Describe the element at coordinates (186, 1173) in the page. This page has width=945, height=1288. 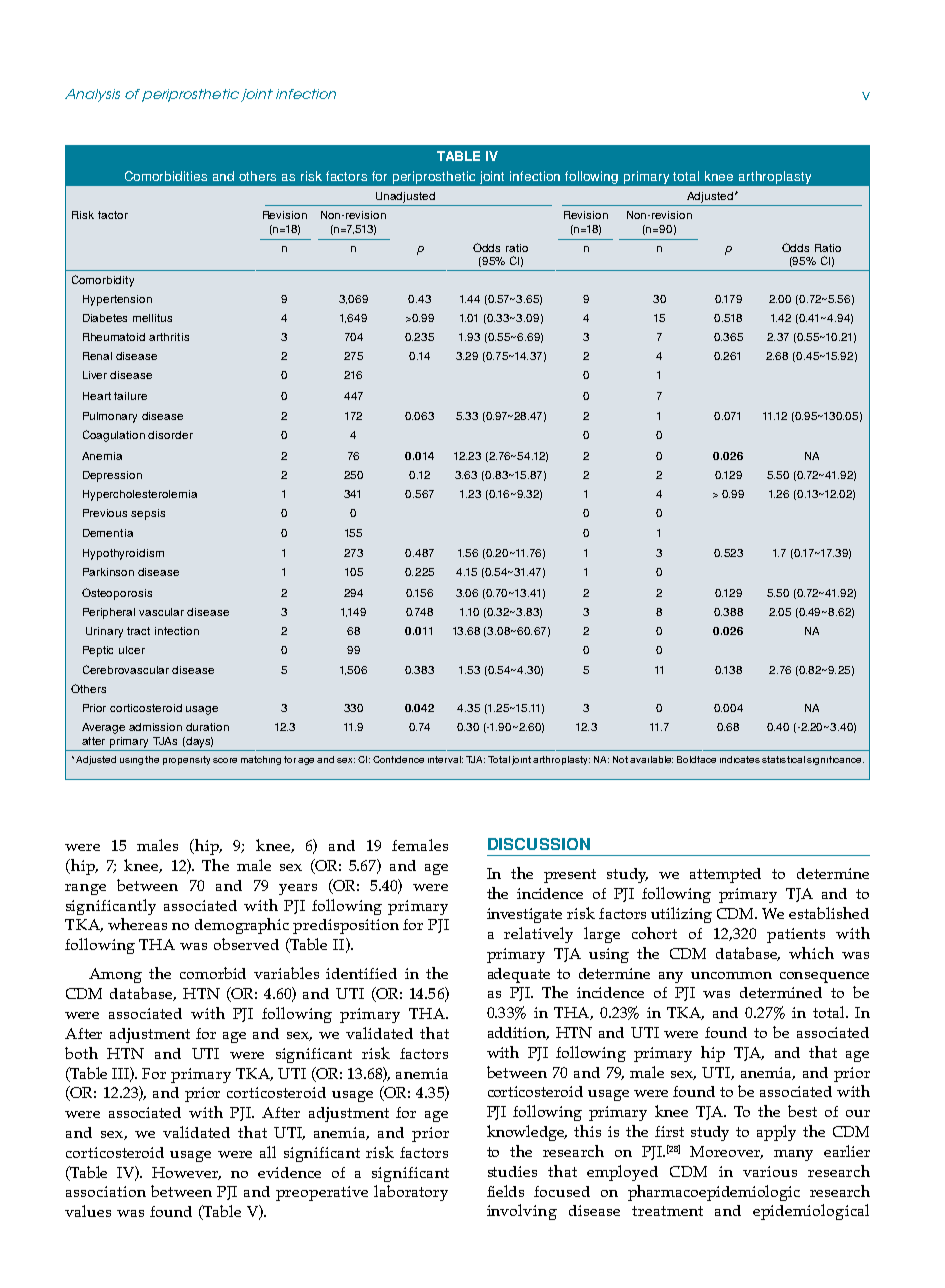
I see `However` at that location.
